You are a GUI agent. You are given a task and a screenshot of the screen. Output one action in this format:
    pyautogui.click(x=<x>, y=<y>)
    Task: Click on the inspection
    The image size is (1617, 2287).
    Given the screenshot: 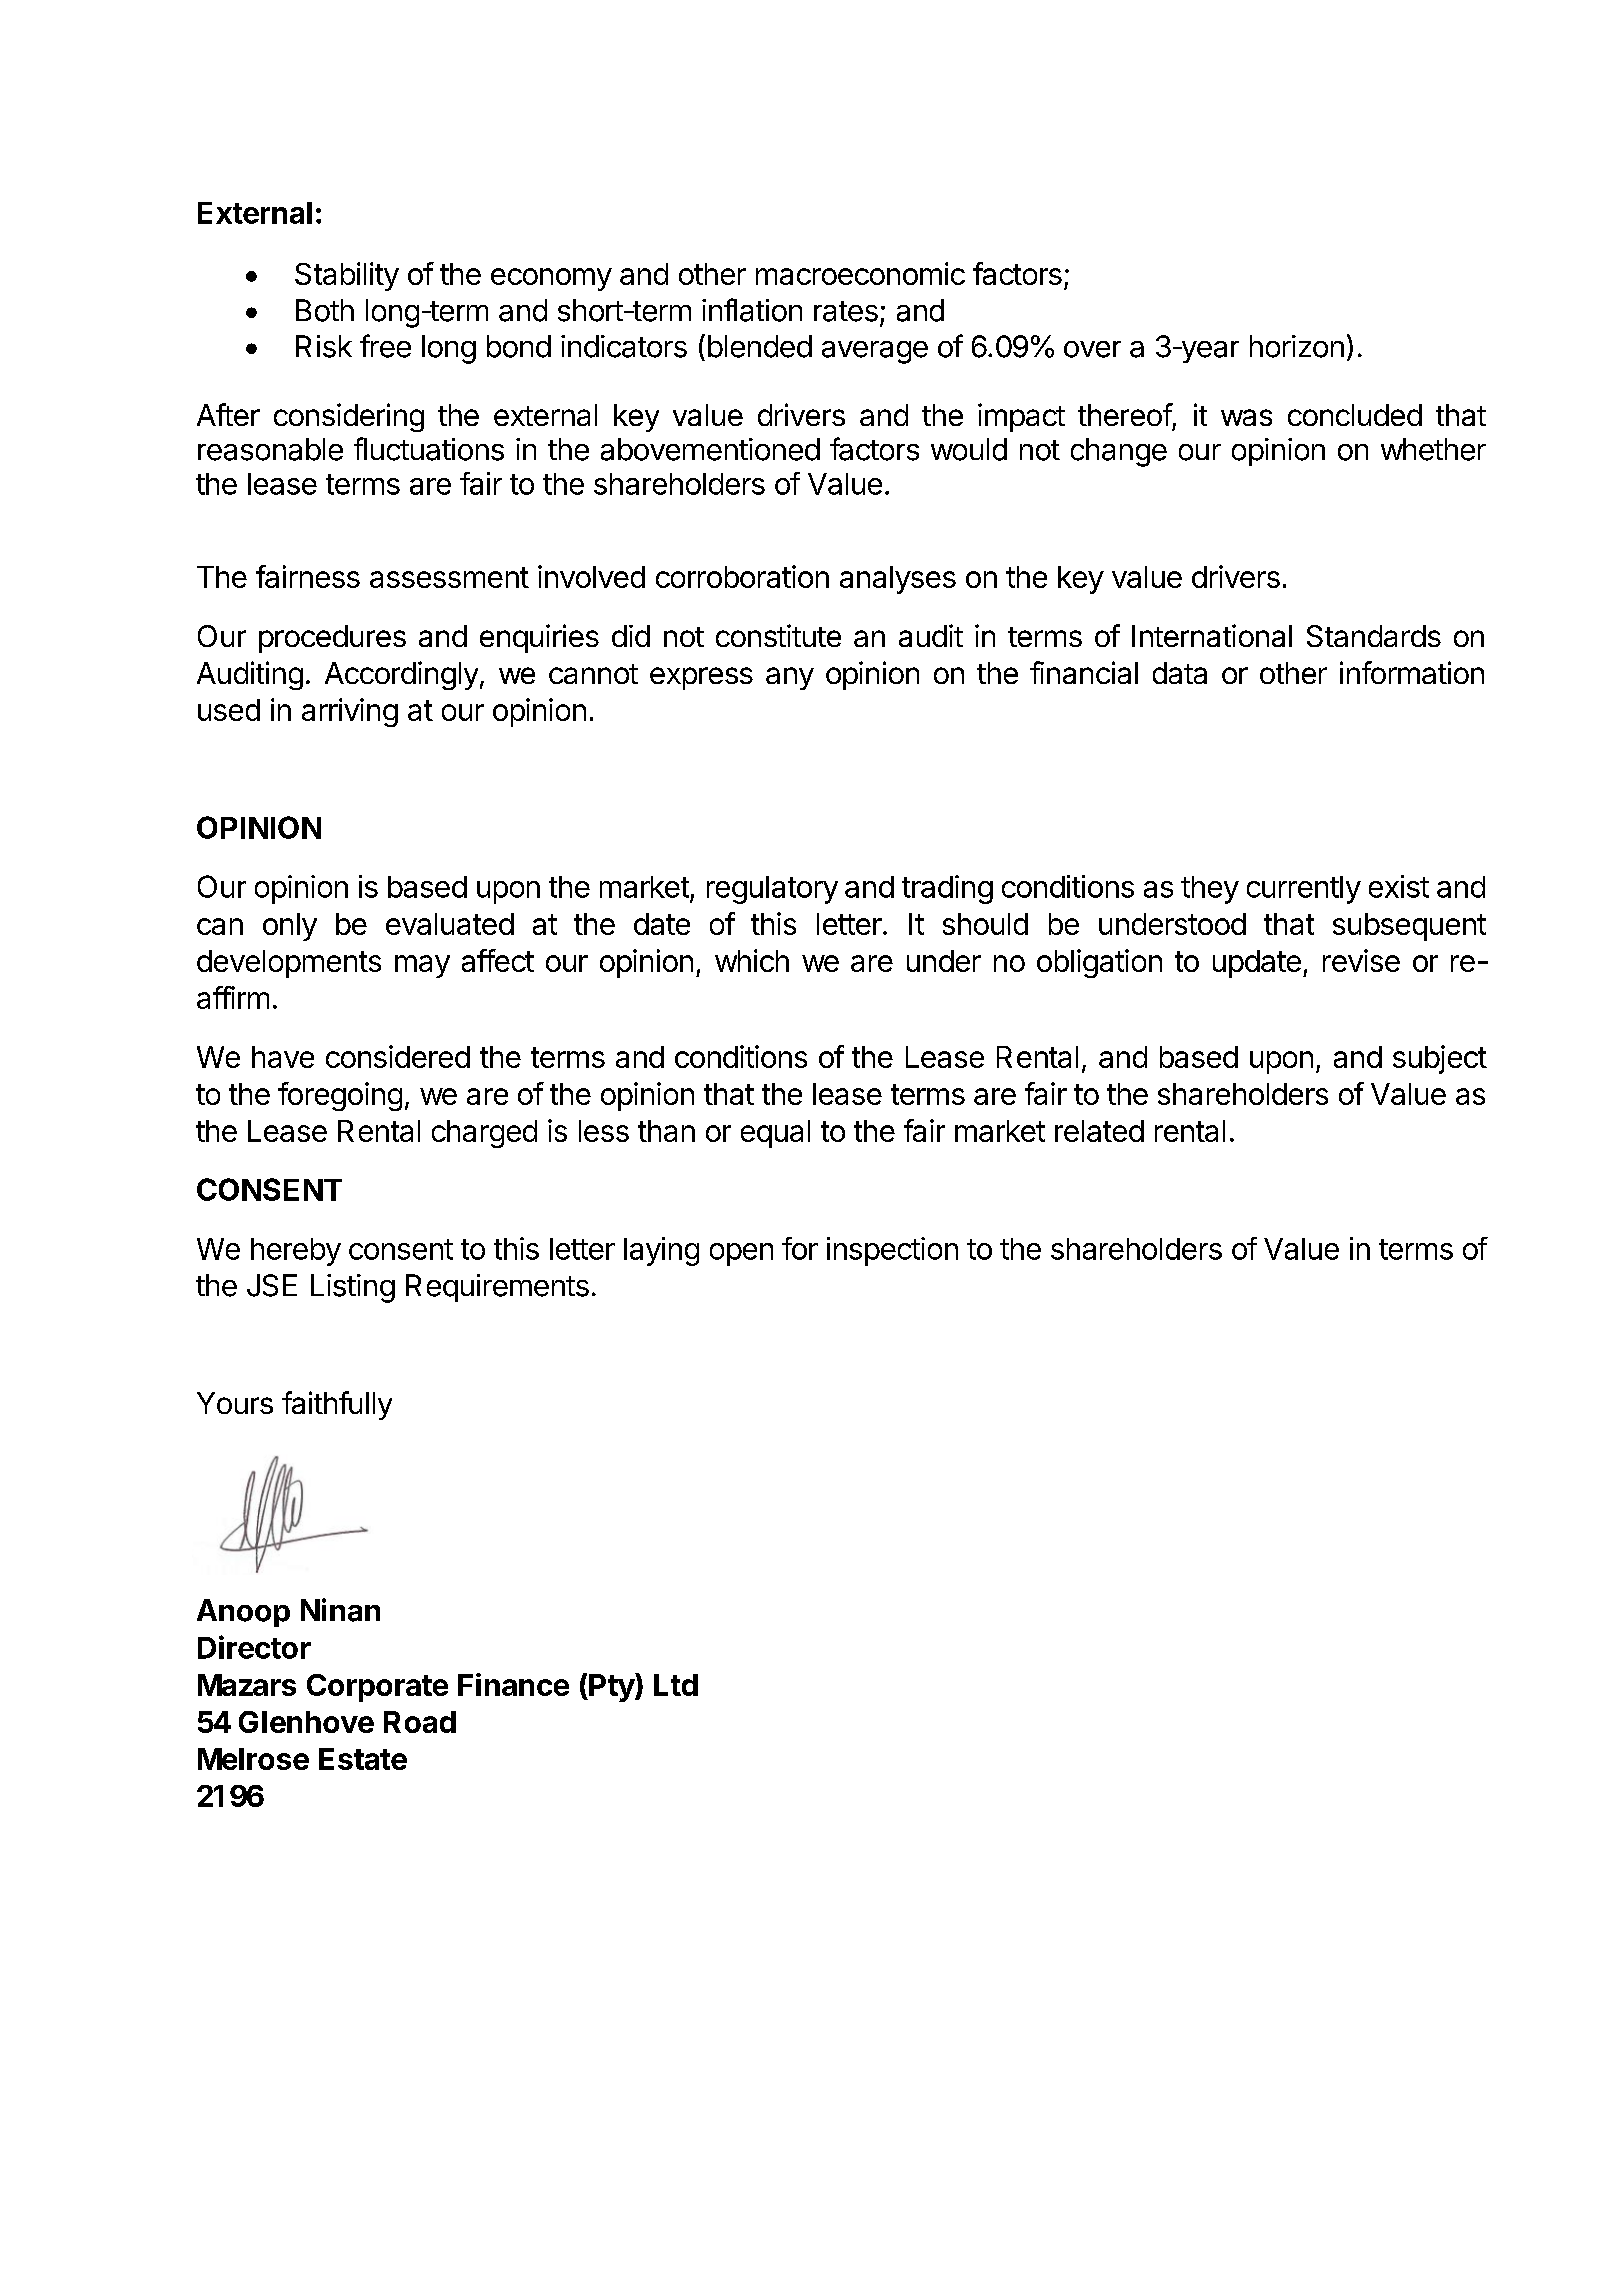 What is the action you would take?
    pyautogui.click(x=892, y=1251)
